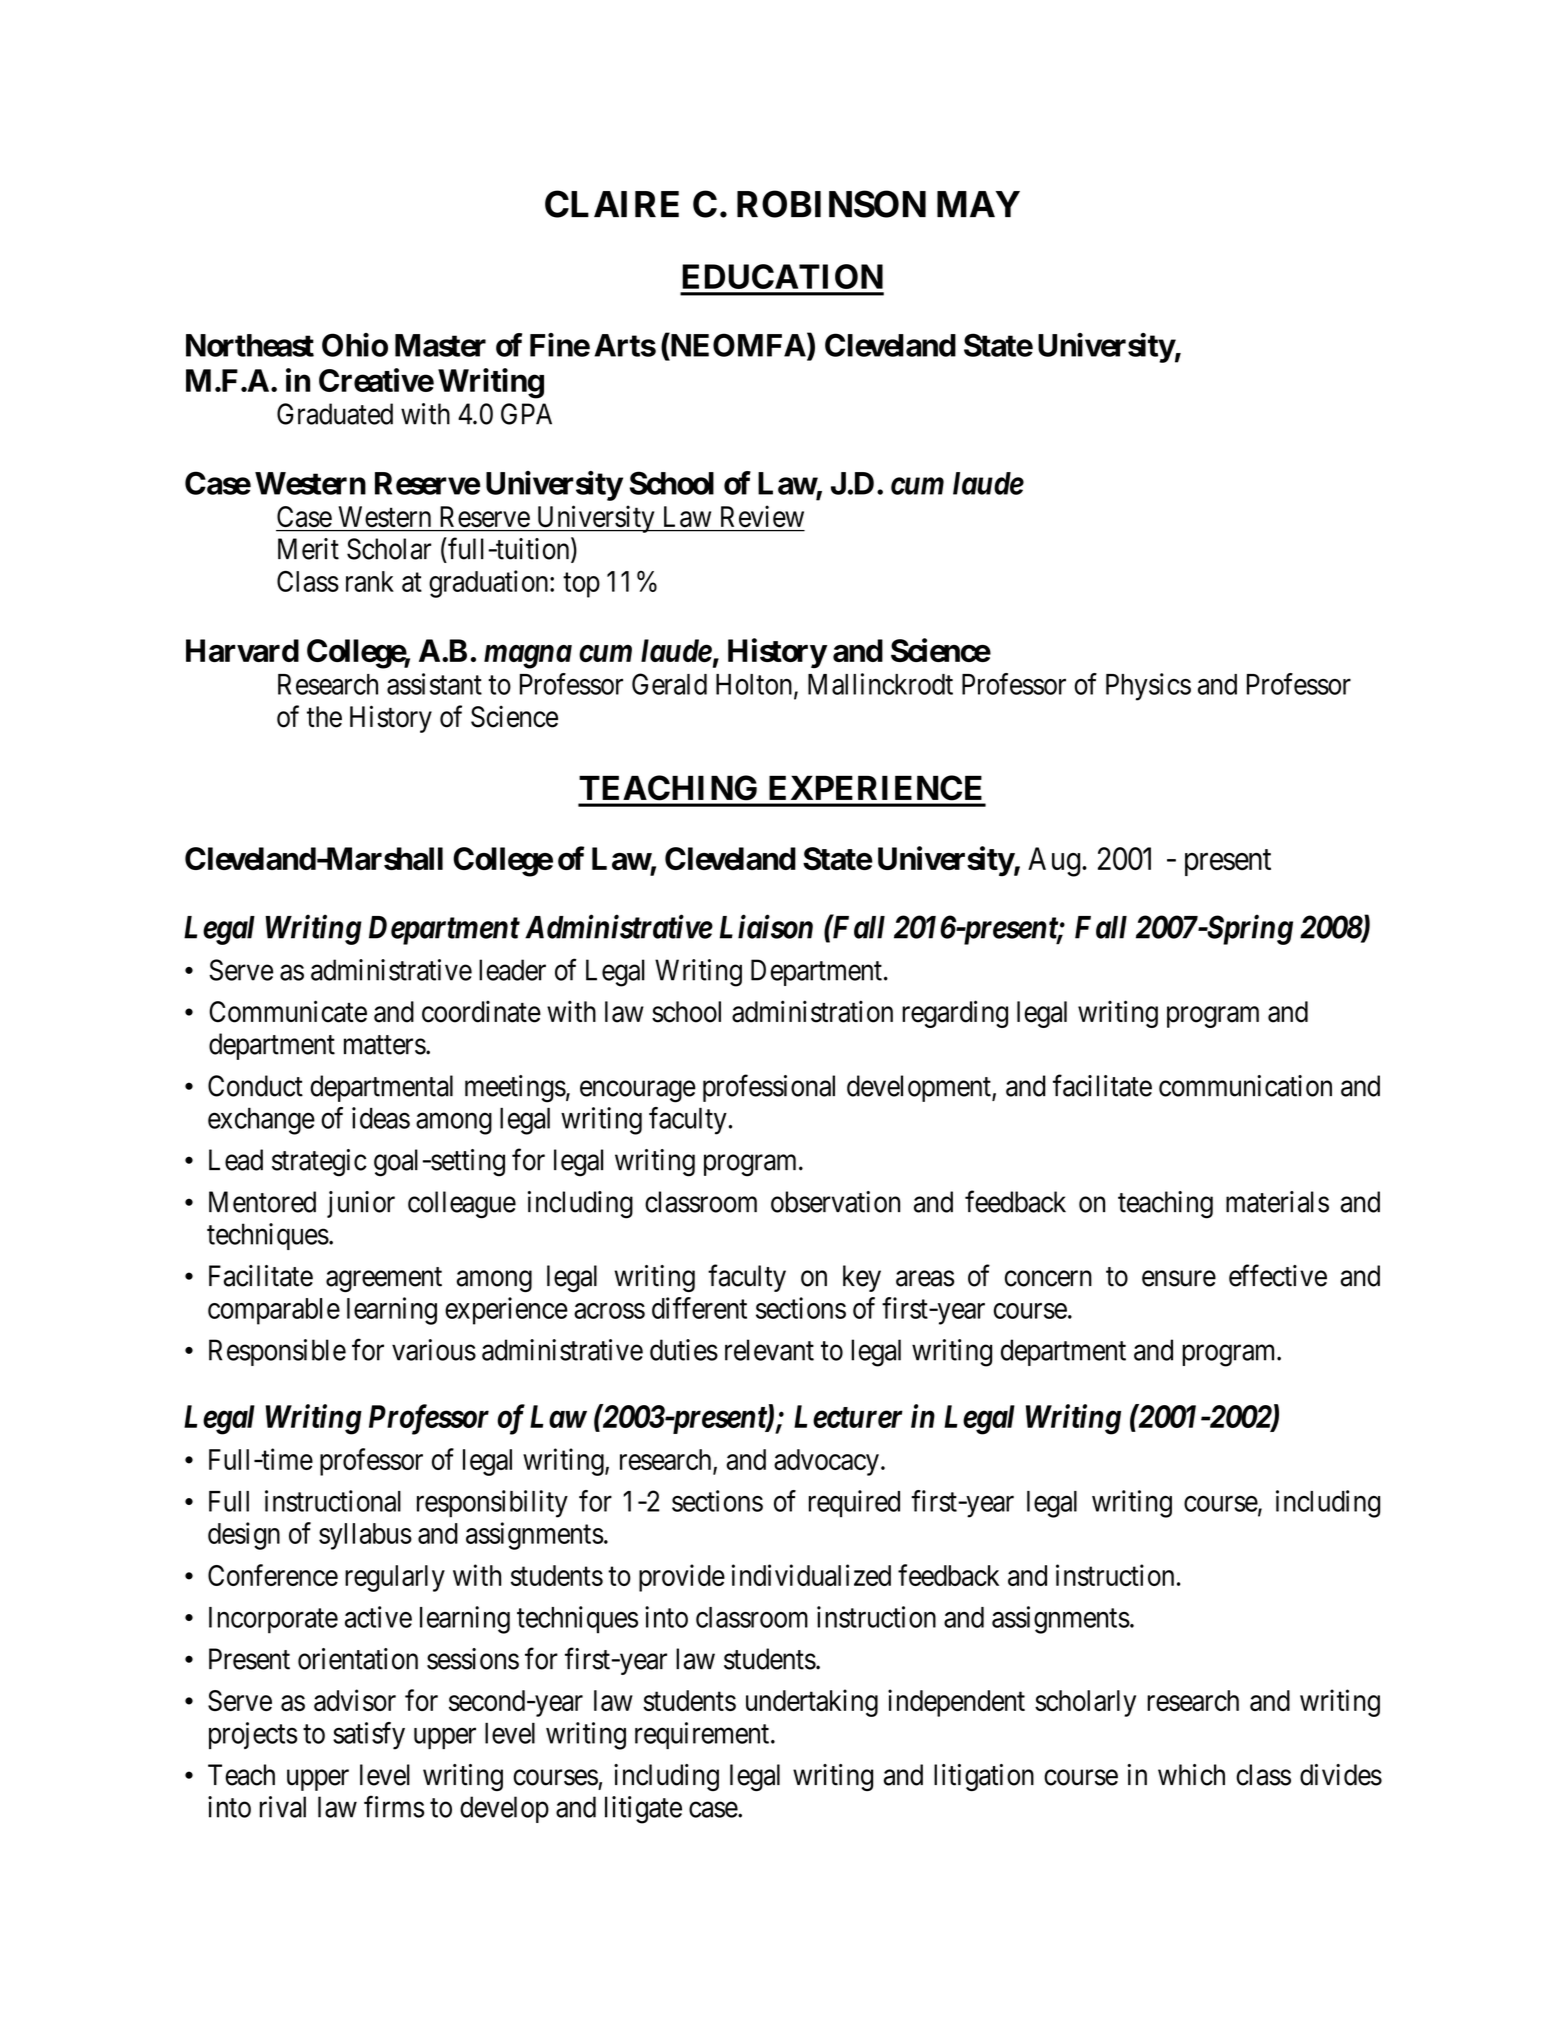 This document has height=2024, width=1564. What do you see at coordinates (978, 204) in the document?
I see `MAY` at bounding box center [978, 204].
